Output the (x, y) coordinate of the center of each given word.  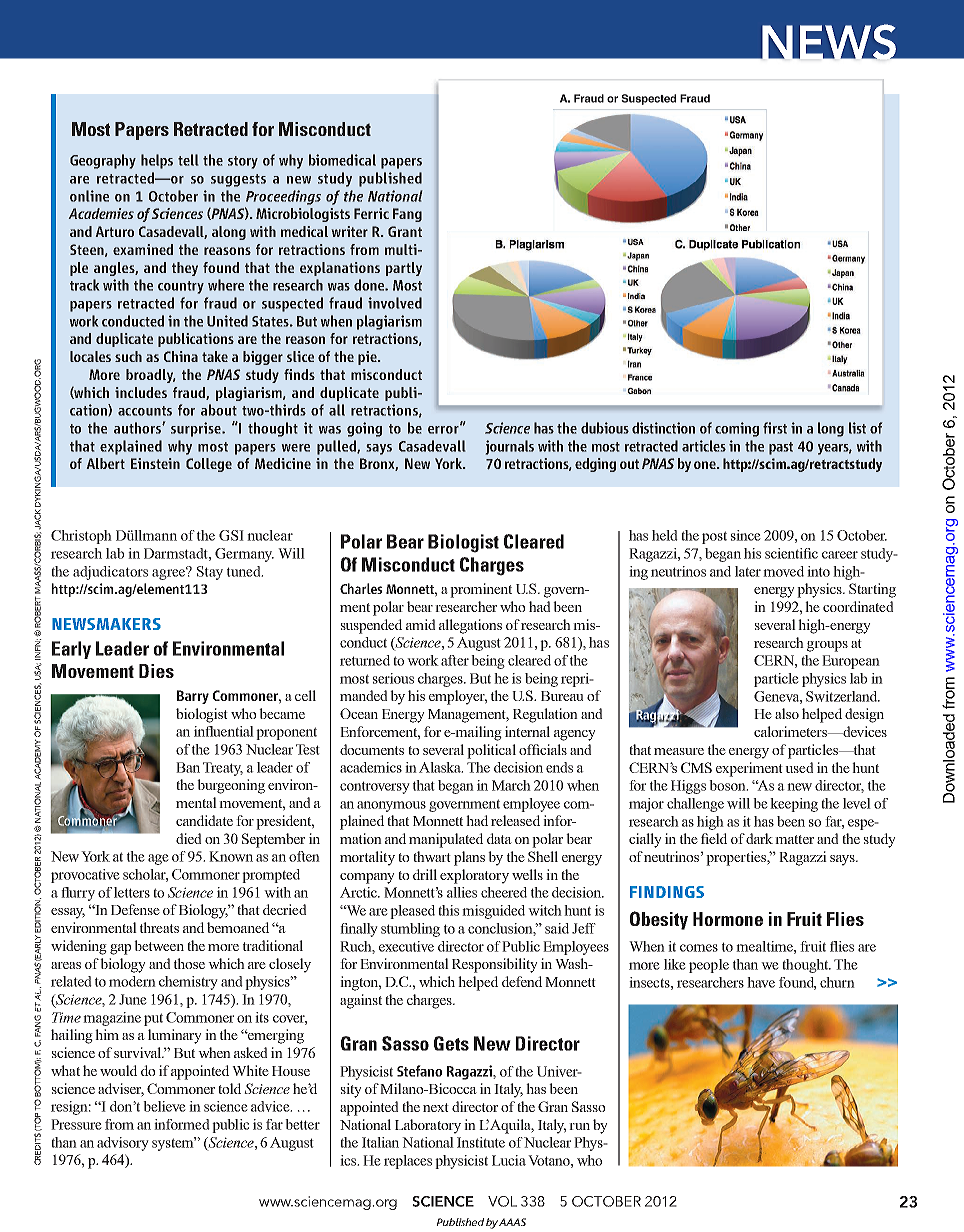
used (799, 767)
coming (737, 429)
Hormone (728, 919)
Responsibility (495, 965)
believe (164, 1106)
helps (157, 161)
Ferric (371, 213)
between (159, 945)
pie (368, 358)
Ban (188, 767)
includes (141, 392)
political (491, 751)
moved (783, 571)
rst (780, 429)
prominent (481, 590)
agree (170, 573)
